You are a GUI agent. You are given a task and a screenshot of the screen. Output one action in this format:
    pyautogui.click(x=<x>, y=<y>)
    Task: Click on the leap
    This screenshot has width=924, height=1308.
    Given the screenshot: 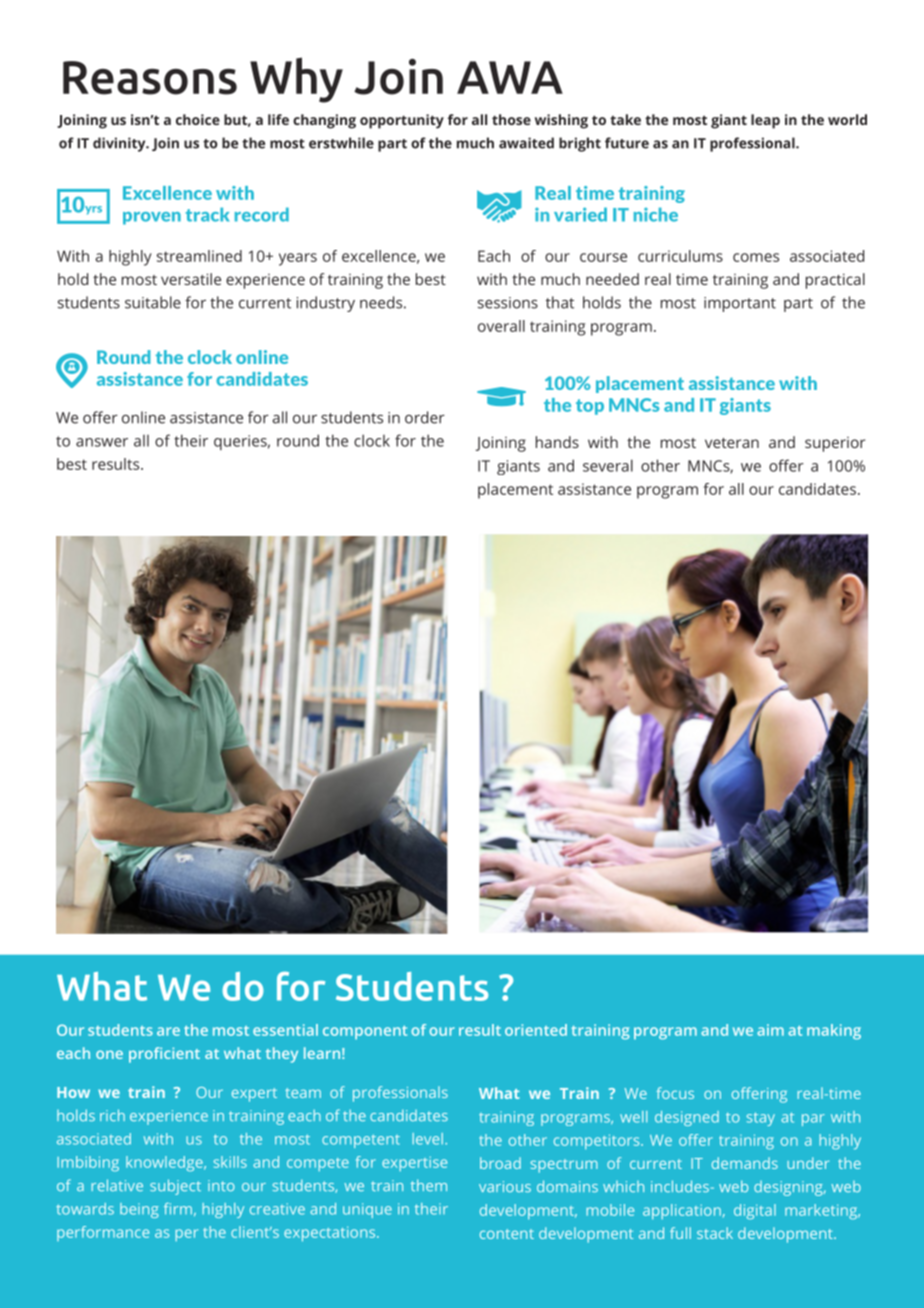 What is the action you would take?
    pyautogui.click(x=765, y=121)
